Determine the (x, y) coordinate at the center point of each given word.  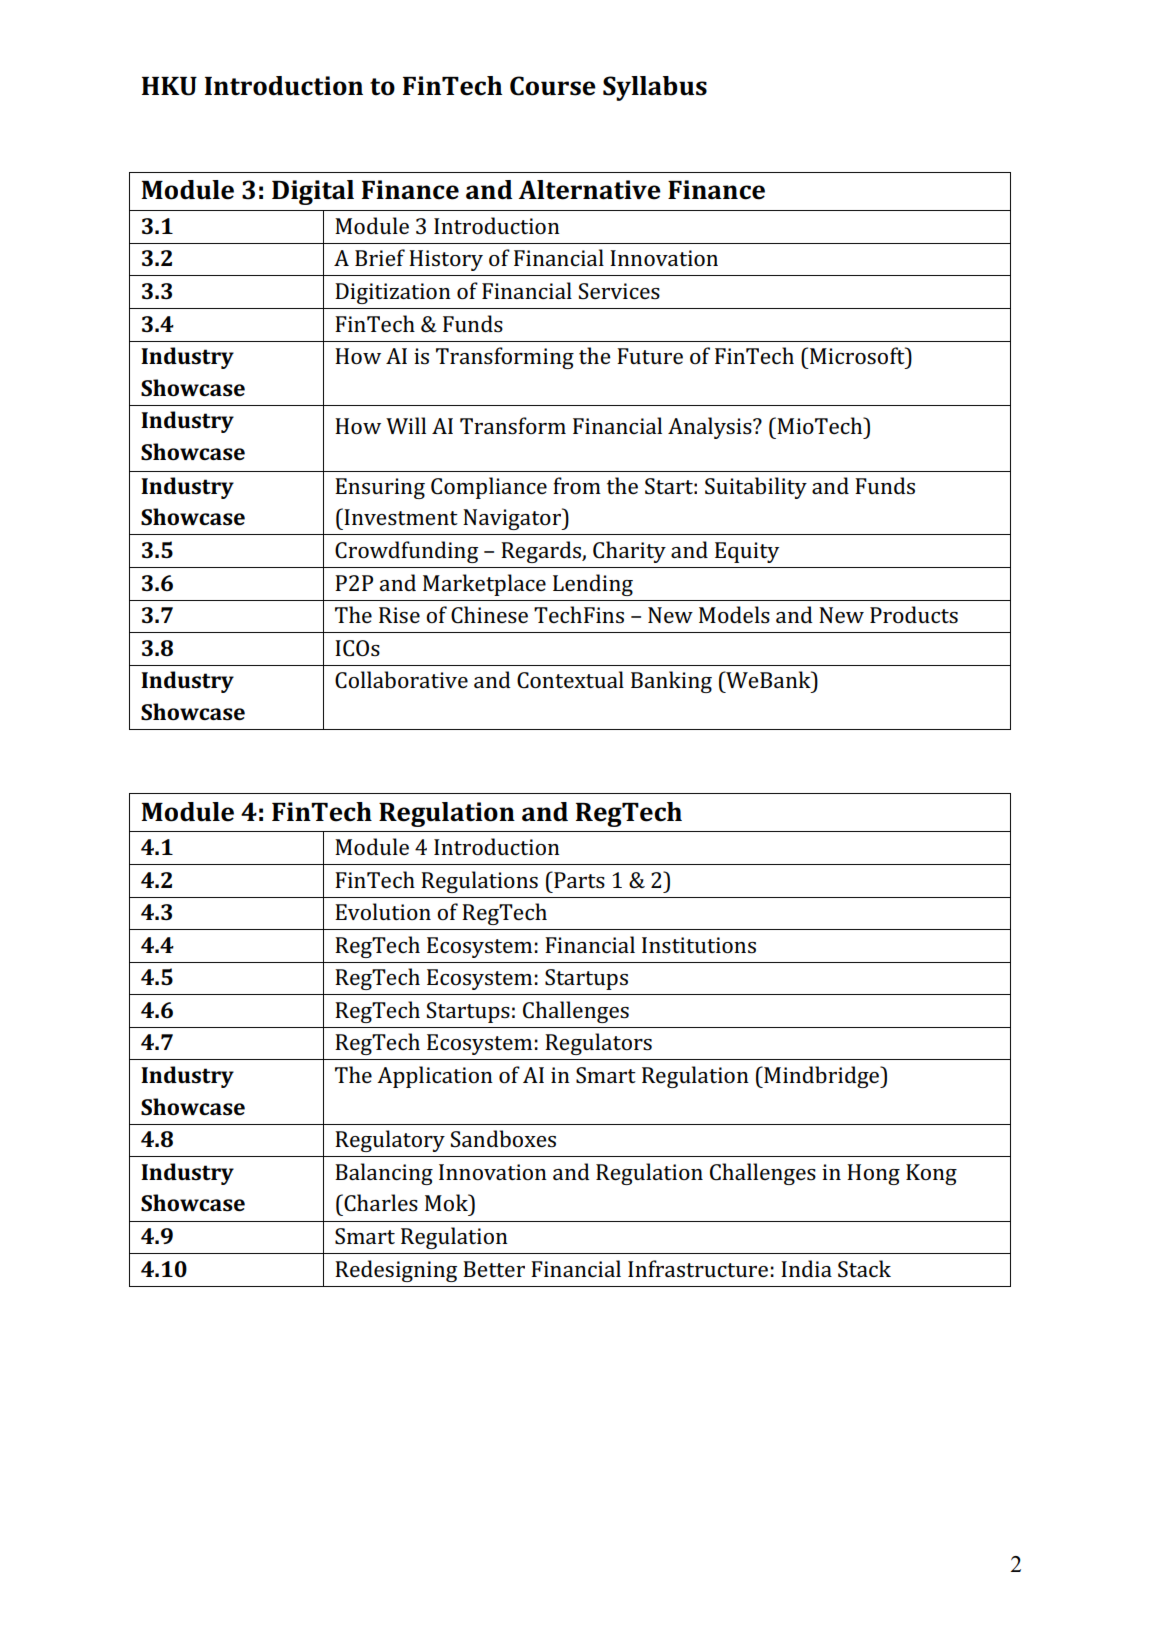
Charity (629, 552)
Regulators (598, 1044)
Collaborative (401, 680)
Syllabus (655, 88)
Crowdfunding (406, 552)
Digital (313, 192)
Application (435, 1077)
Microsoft (858, 356)
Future (650, 356)
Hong (873, 1174)
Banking (671, 682)
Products (914, 615)
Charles (380, 1203)
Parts (578, 879)
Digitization (393, 293)
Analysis (711, 428)
